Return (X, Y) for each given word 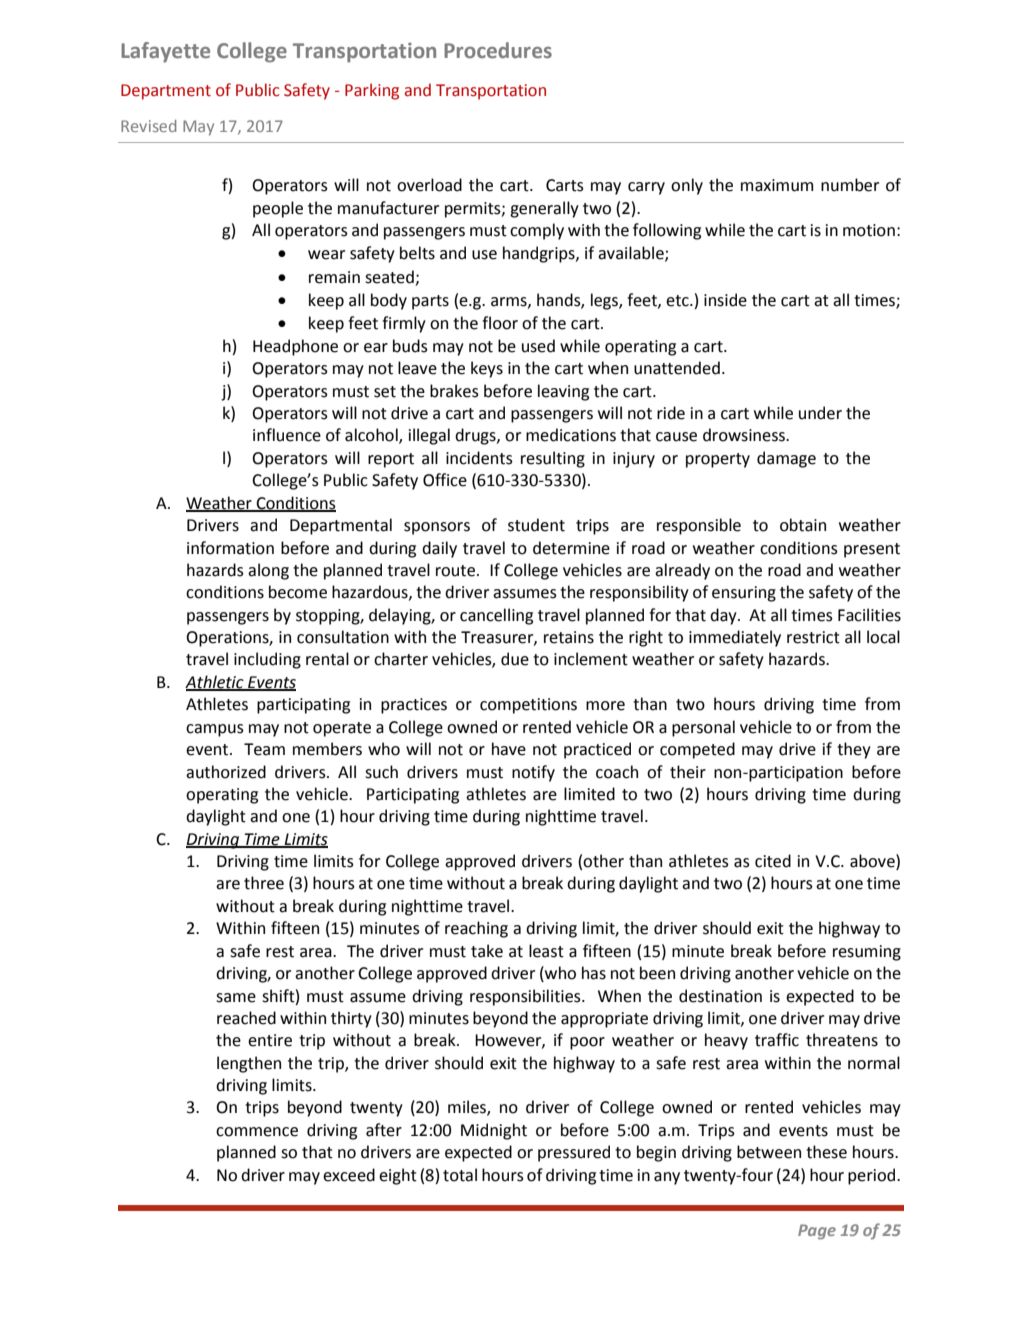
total (460, 1175)
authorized (226, 772)
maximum (777, 185)
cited (773, 861)
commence (257, 1132)
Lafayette (165, 52)
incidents (479, 458)
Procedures (498, 50)
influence (287, 435)
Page (817, 1232)
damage (786, 459)
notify (533, 773)
